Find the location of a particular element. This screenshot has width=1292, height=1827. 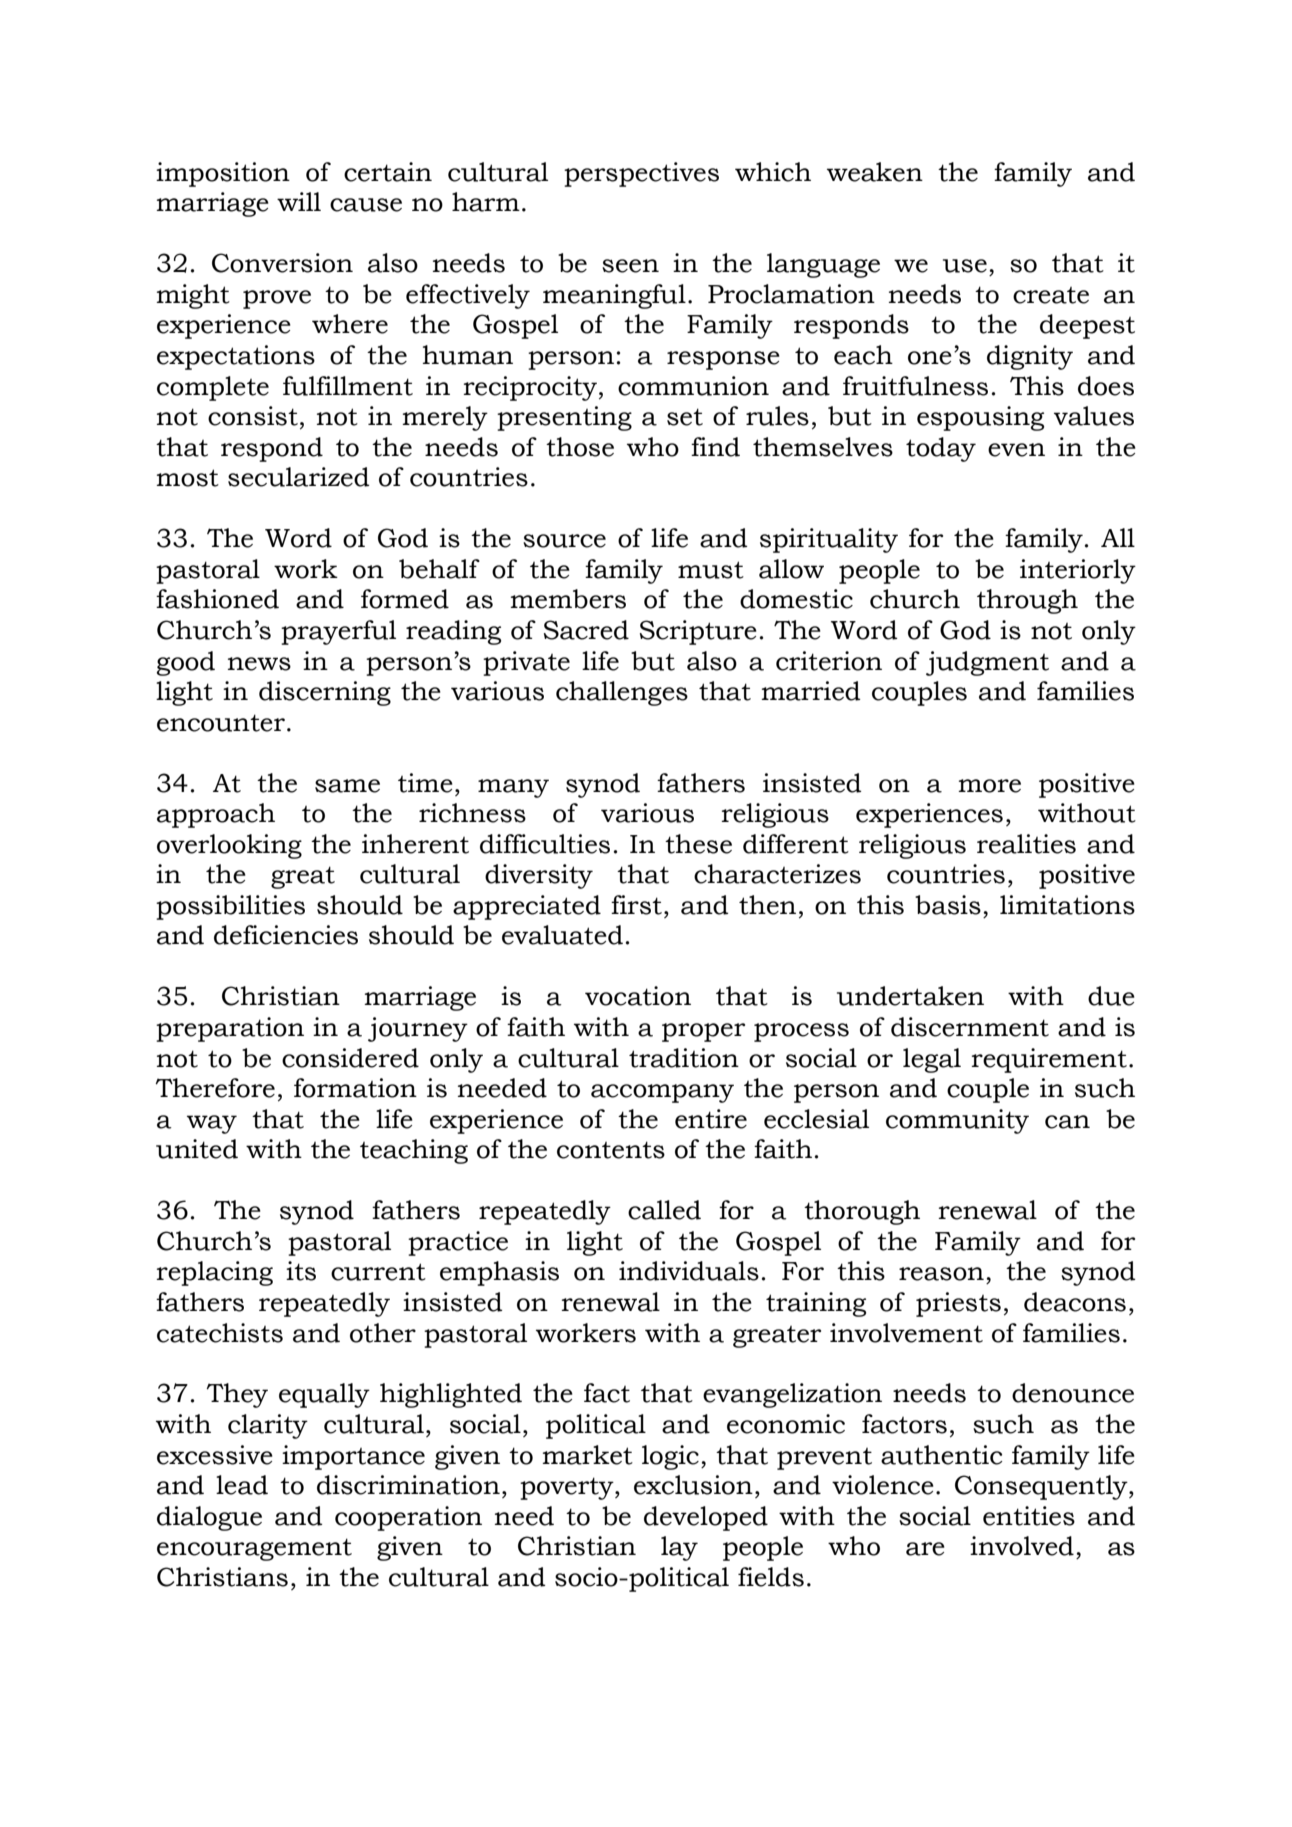

through is located at coordinates (1027, 601).
